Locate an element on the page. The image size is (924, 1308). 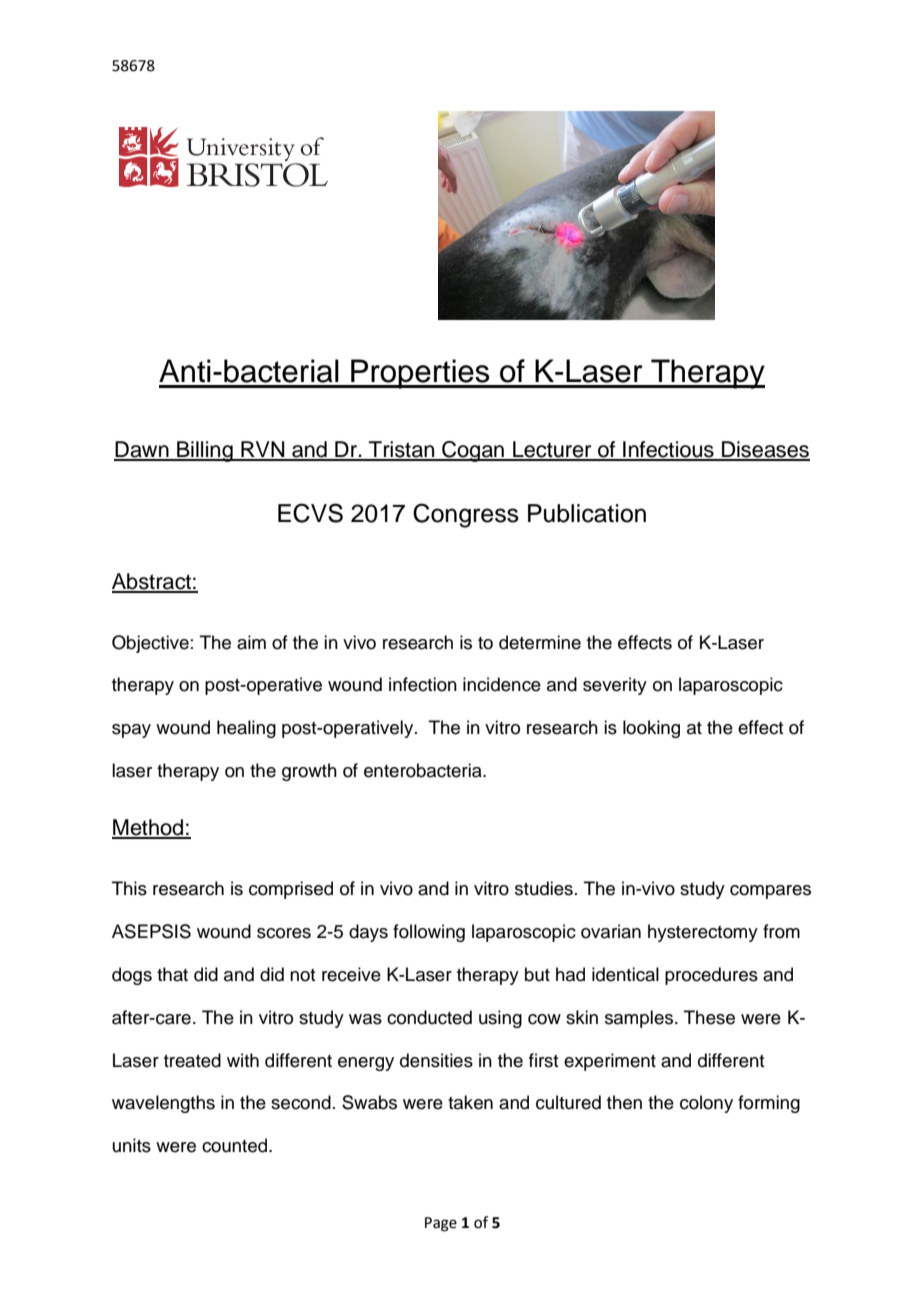
conducted is located at coordinates (429, 1017).
